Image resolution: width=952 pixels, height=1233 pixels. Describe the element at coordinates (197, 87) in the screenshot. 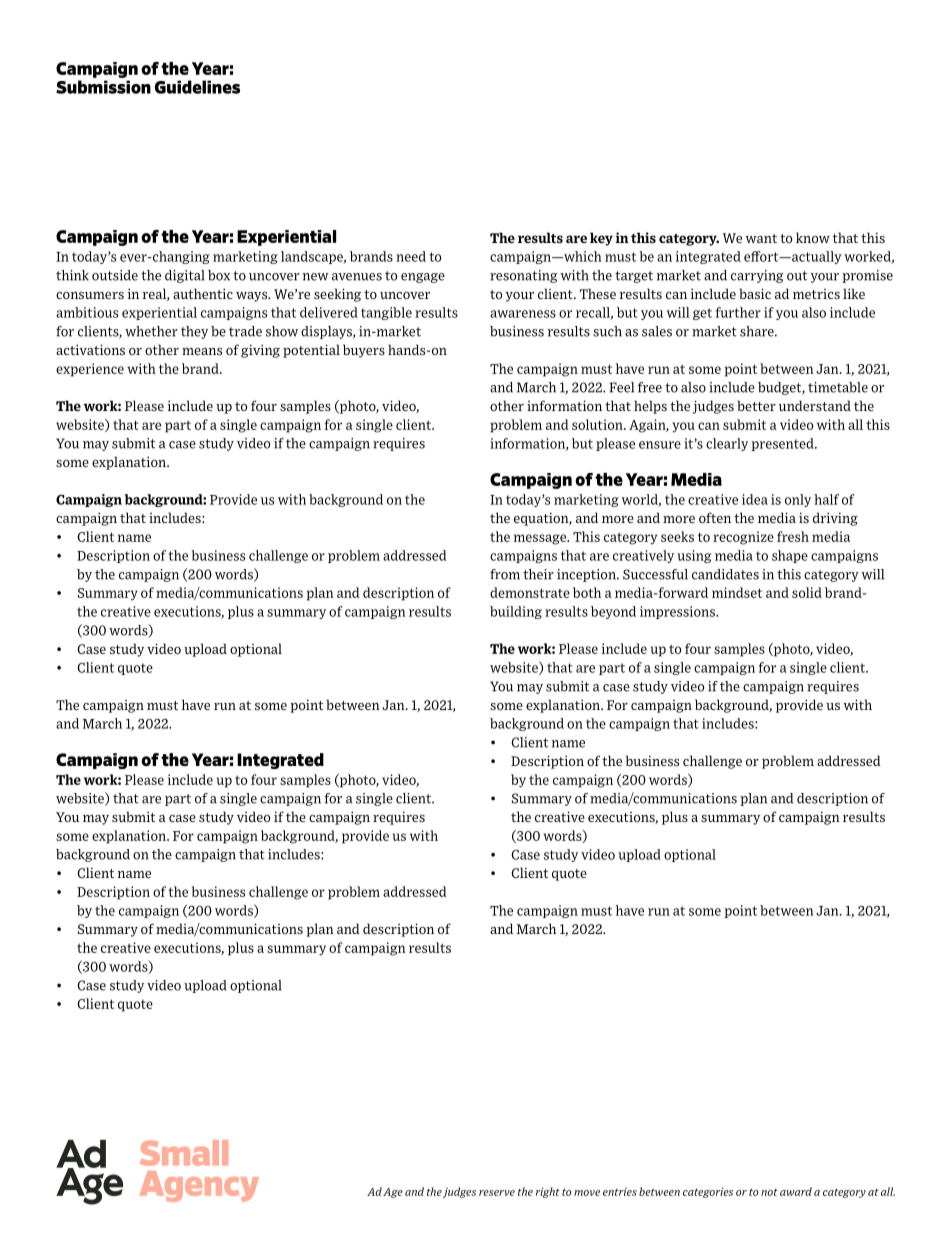

I see `Guidelines` at that location.
